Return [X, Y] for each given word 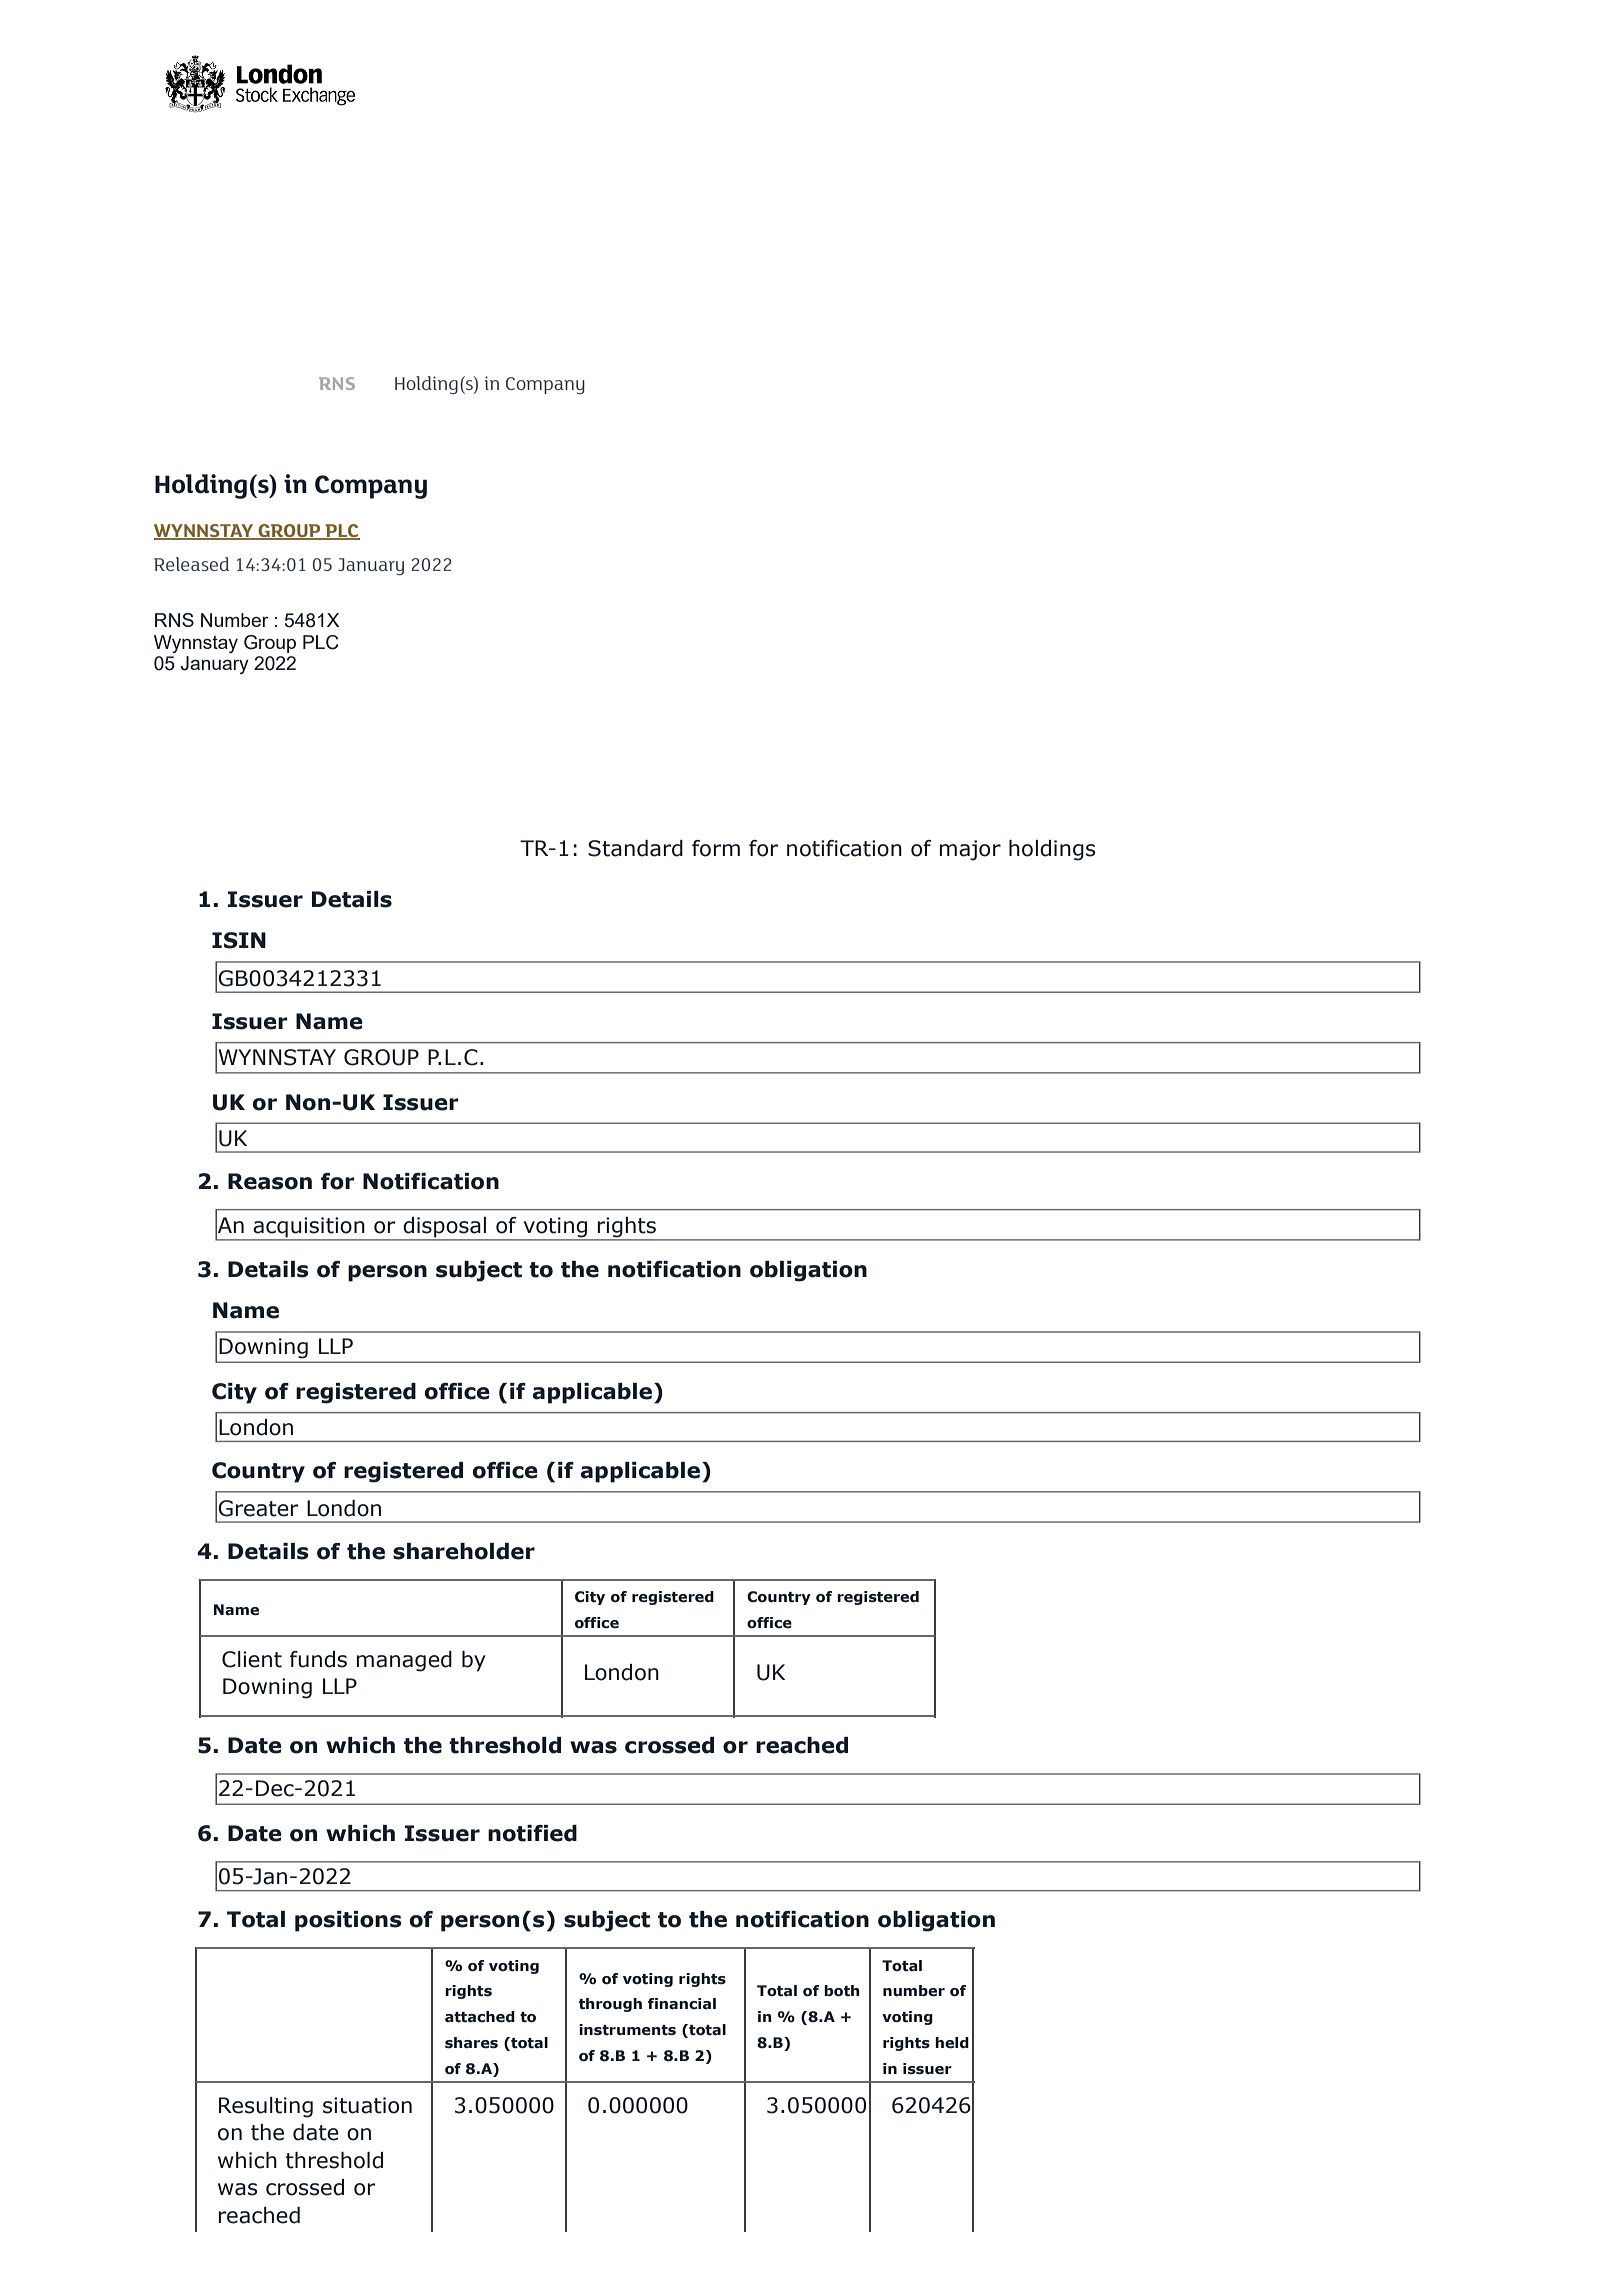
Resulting [266, 2107]
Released [191, 564]
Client [252, 1659]
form [716, 848]
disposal [445, 1228]
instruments [627, 2030]
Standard [635, 848]
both [842, 1991]
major [970, 850]
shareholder [464, 1551]
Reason [270, 1181]
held [952, 2043]
